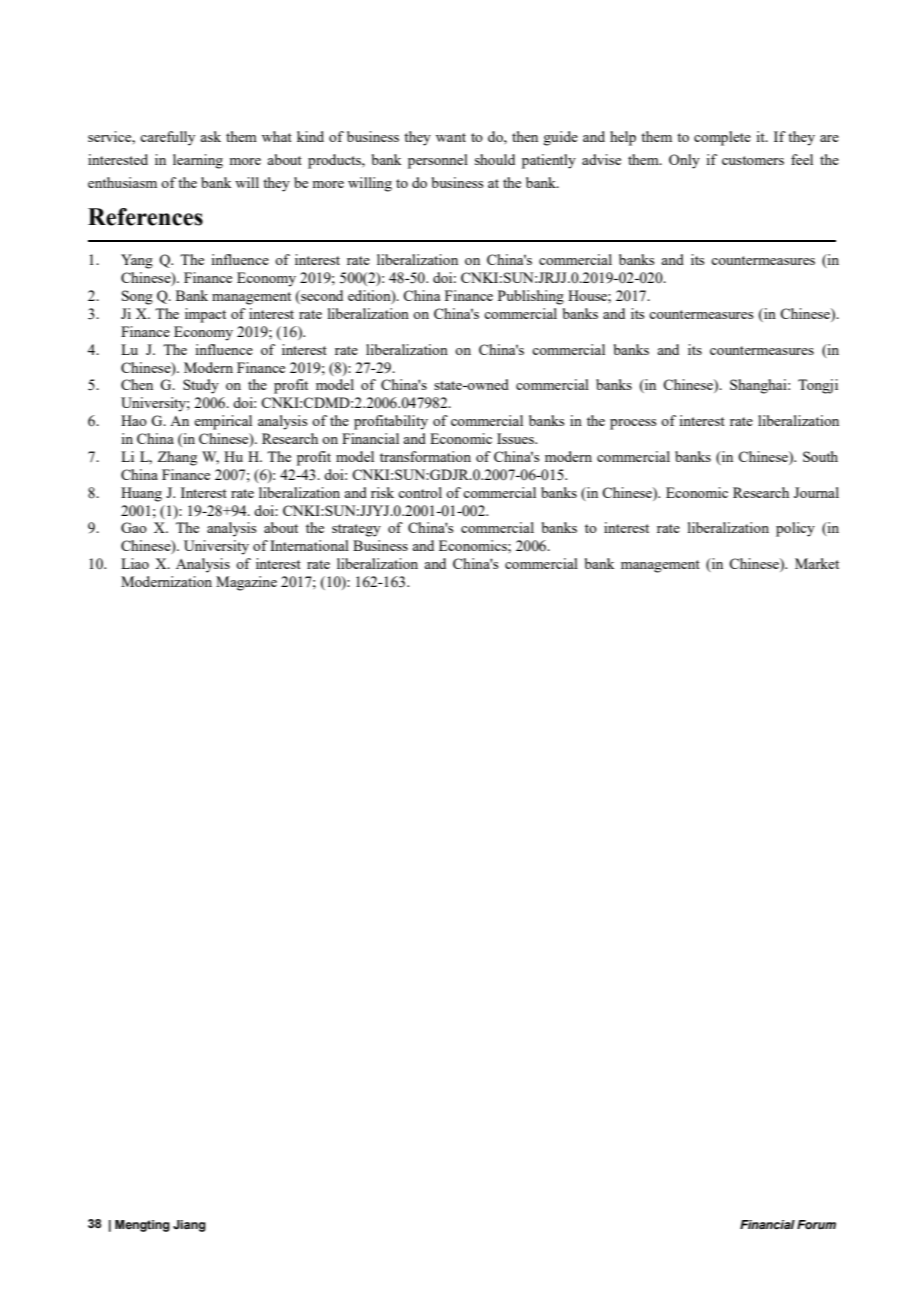 The image size is (924, 1308). What do you see at coordinates (246, 583) in the page?
I see `Magazine` at bounding box center [246, 583].
